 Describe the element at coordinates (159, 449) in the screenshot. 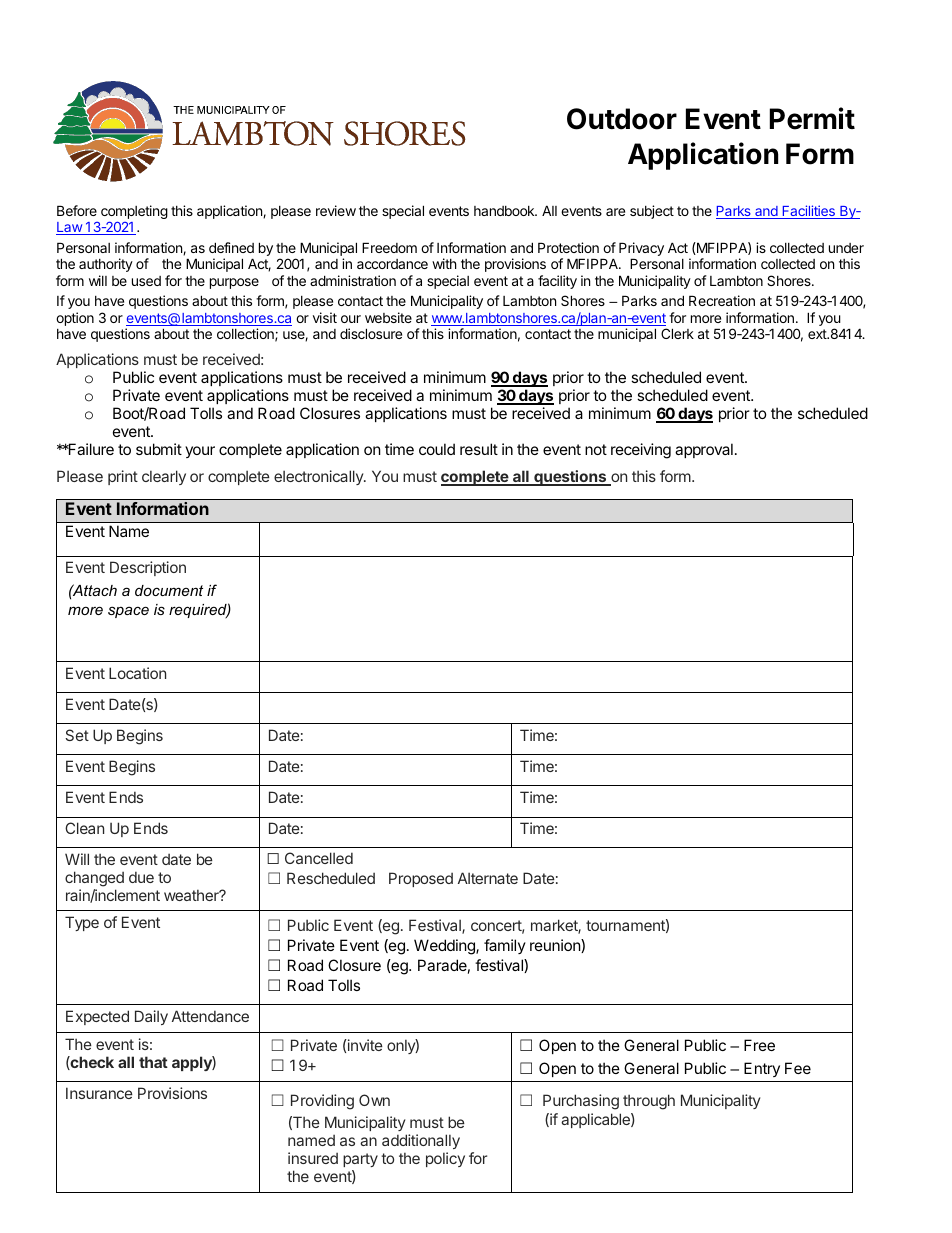

I see `submit` at that location.
